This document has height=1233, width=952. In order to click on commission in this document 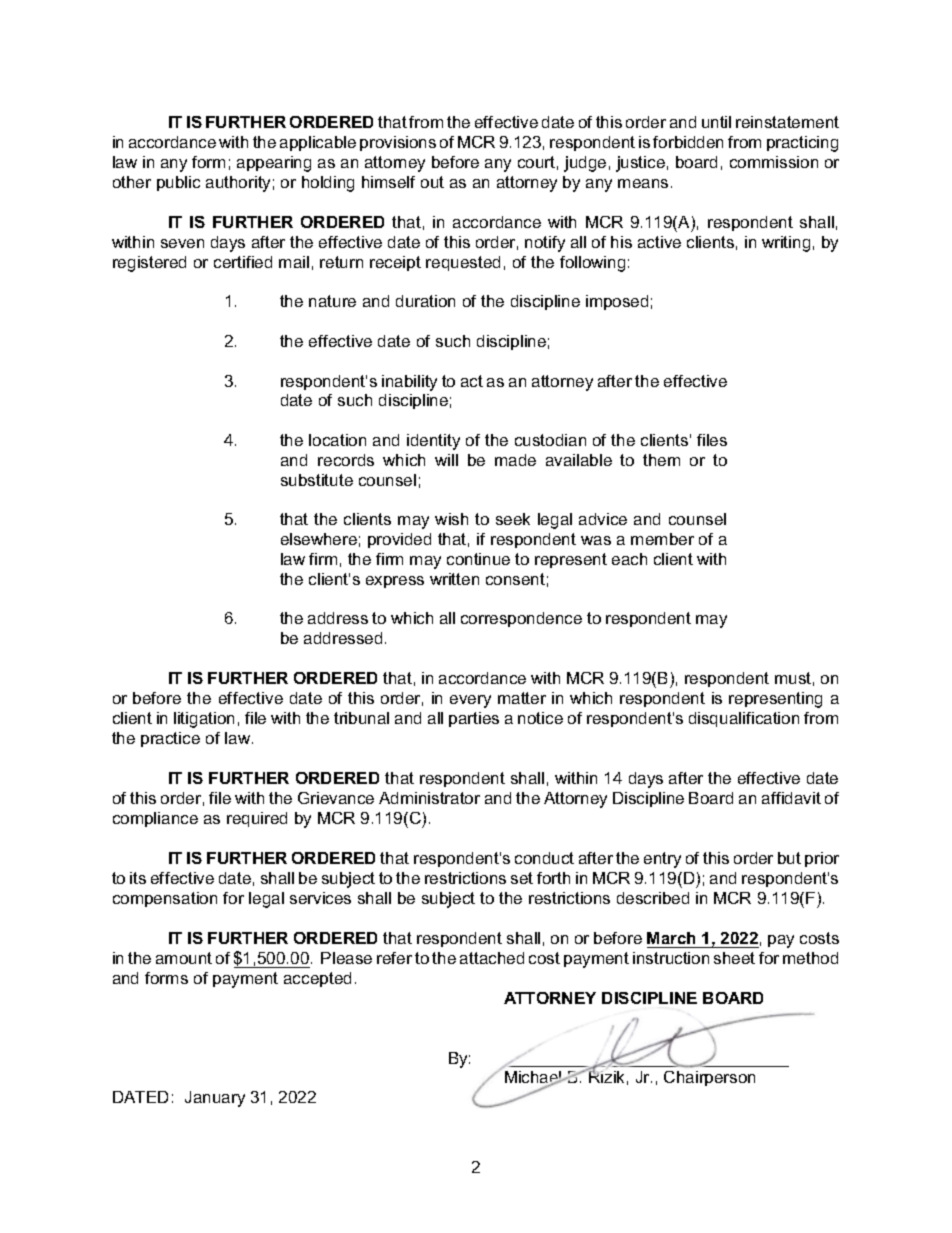, I will do `click(774, 162)`.
